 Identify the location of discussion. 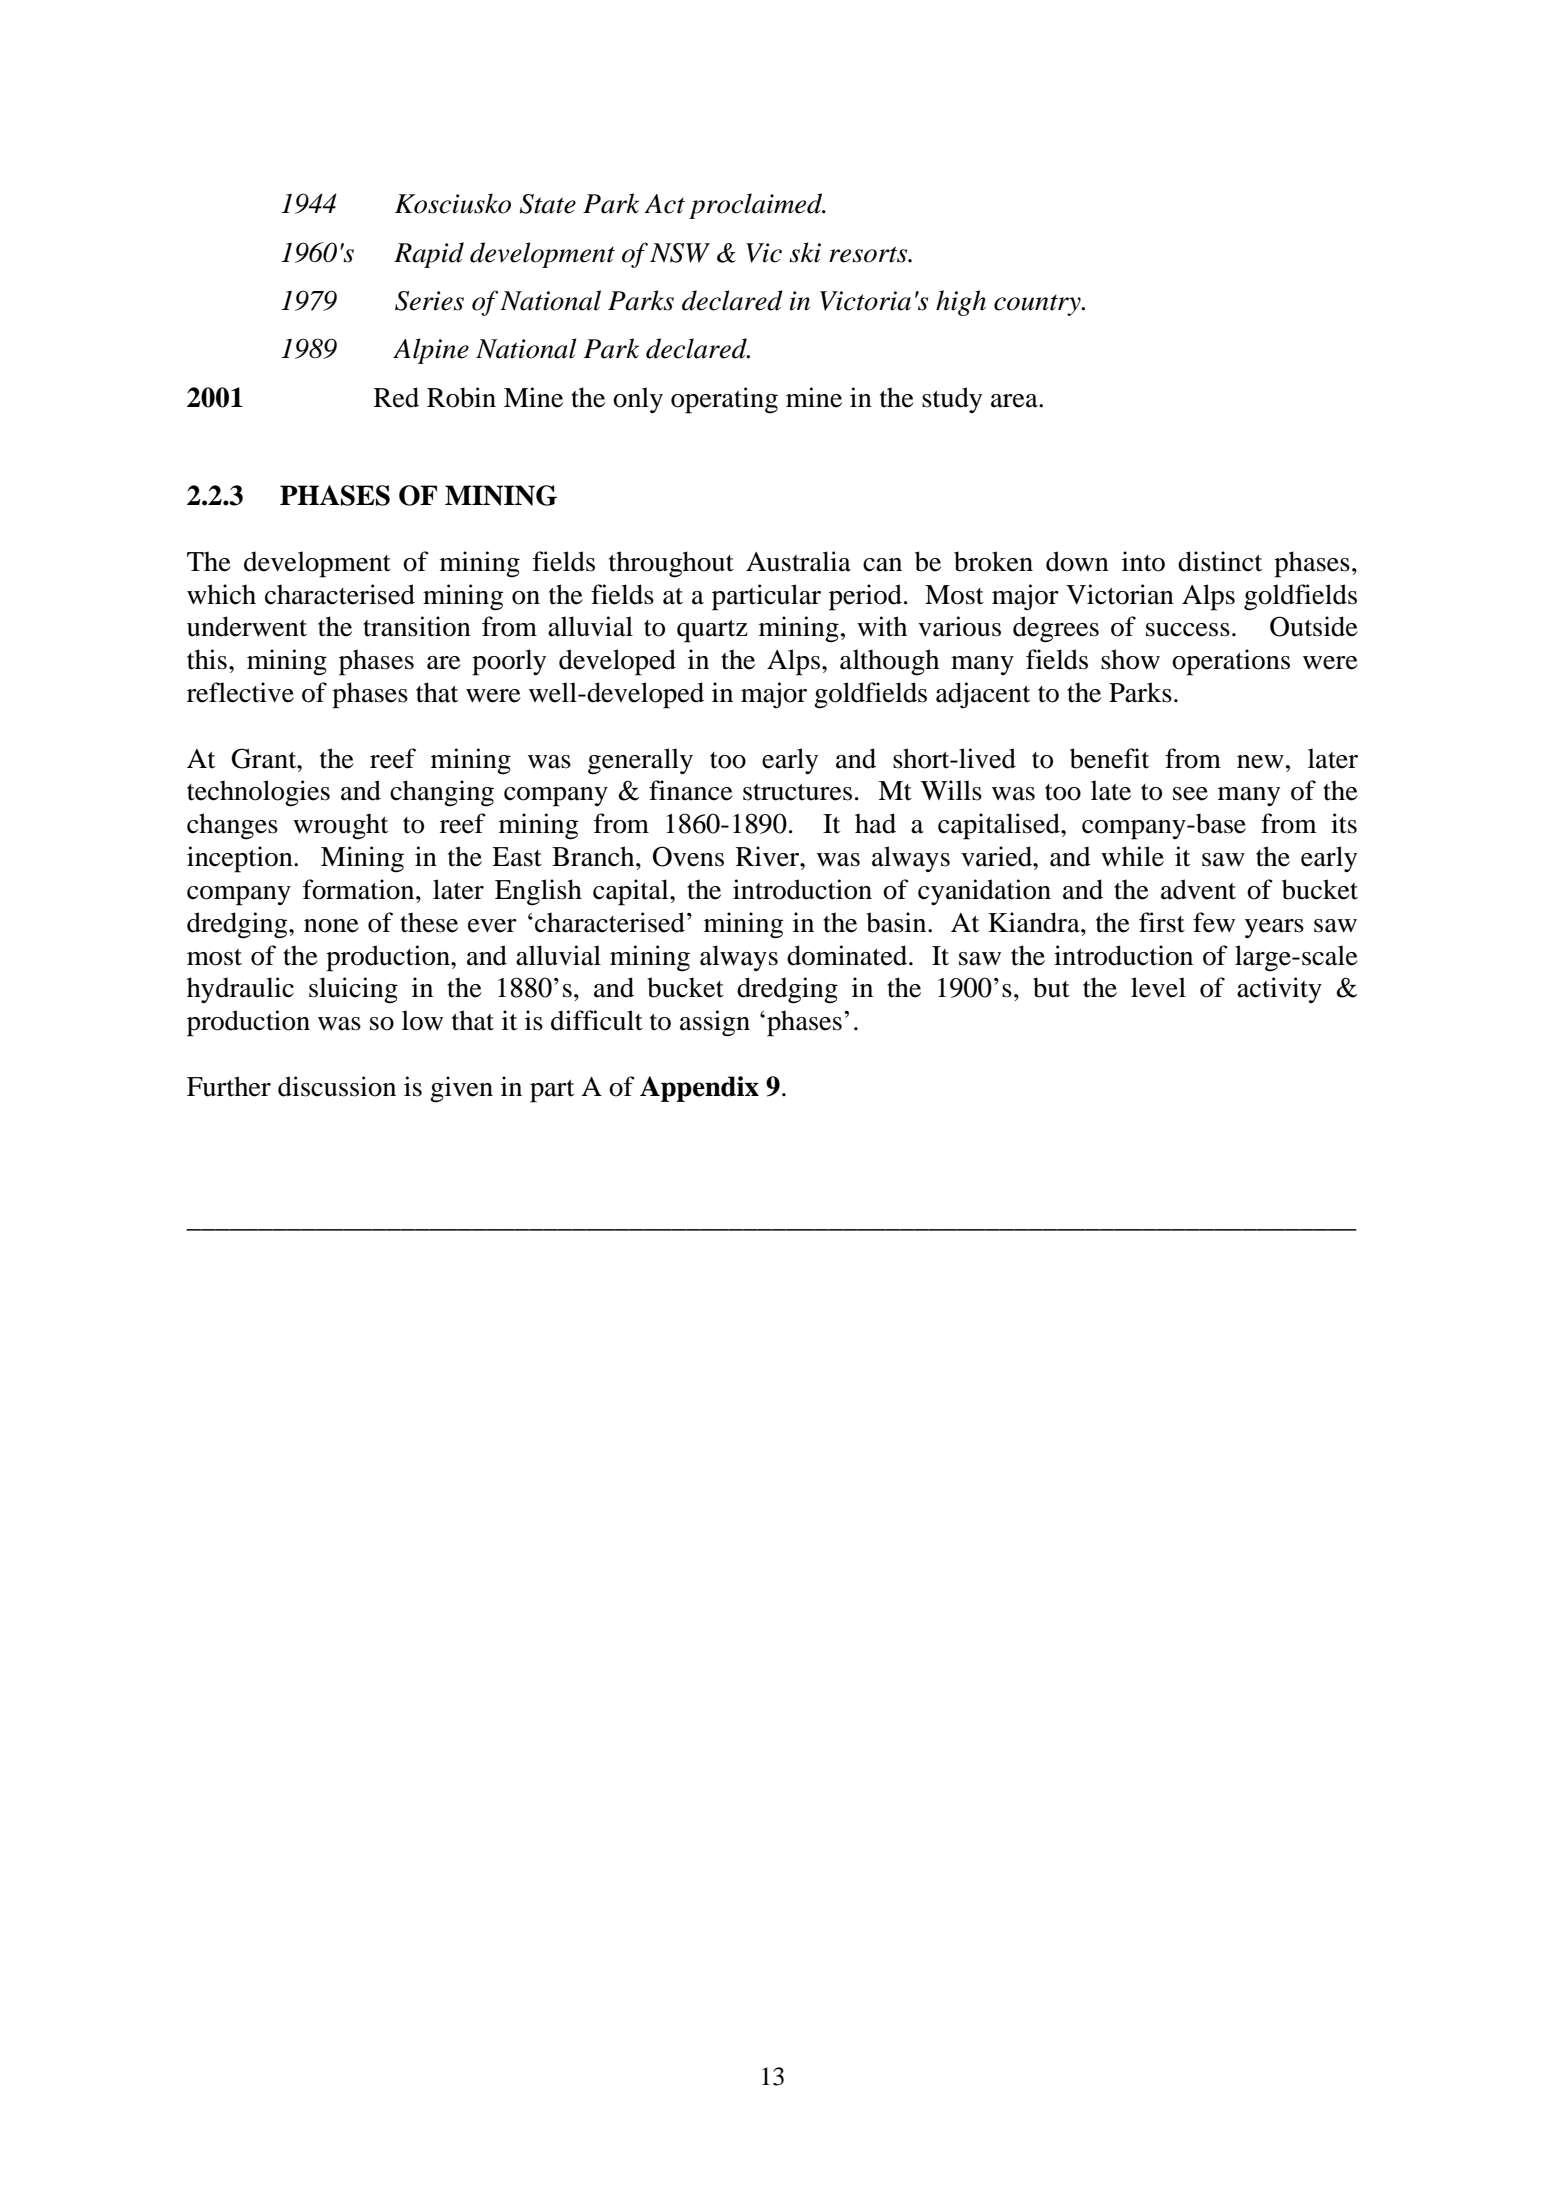
(337, 1086).
